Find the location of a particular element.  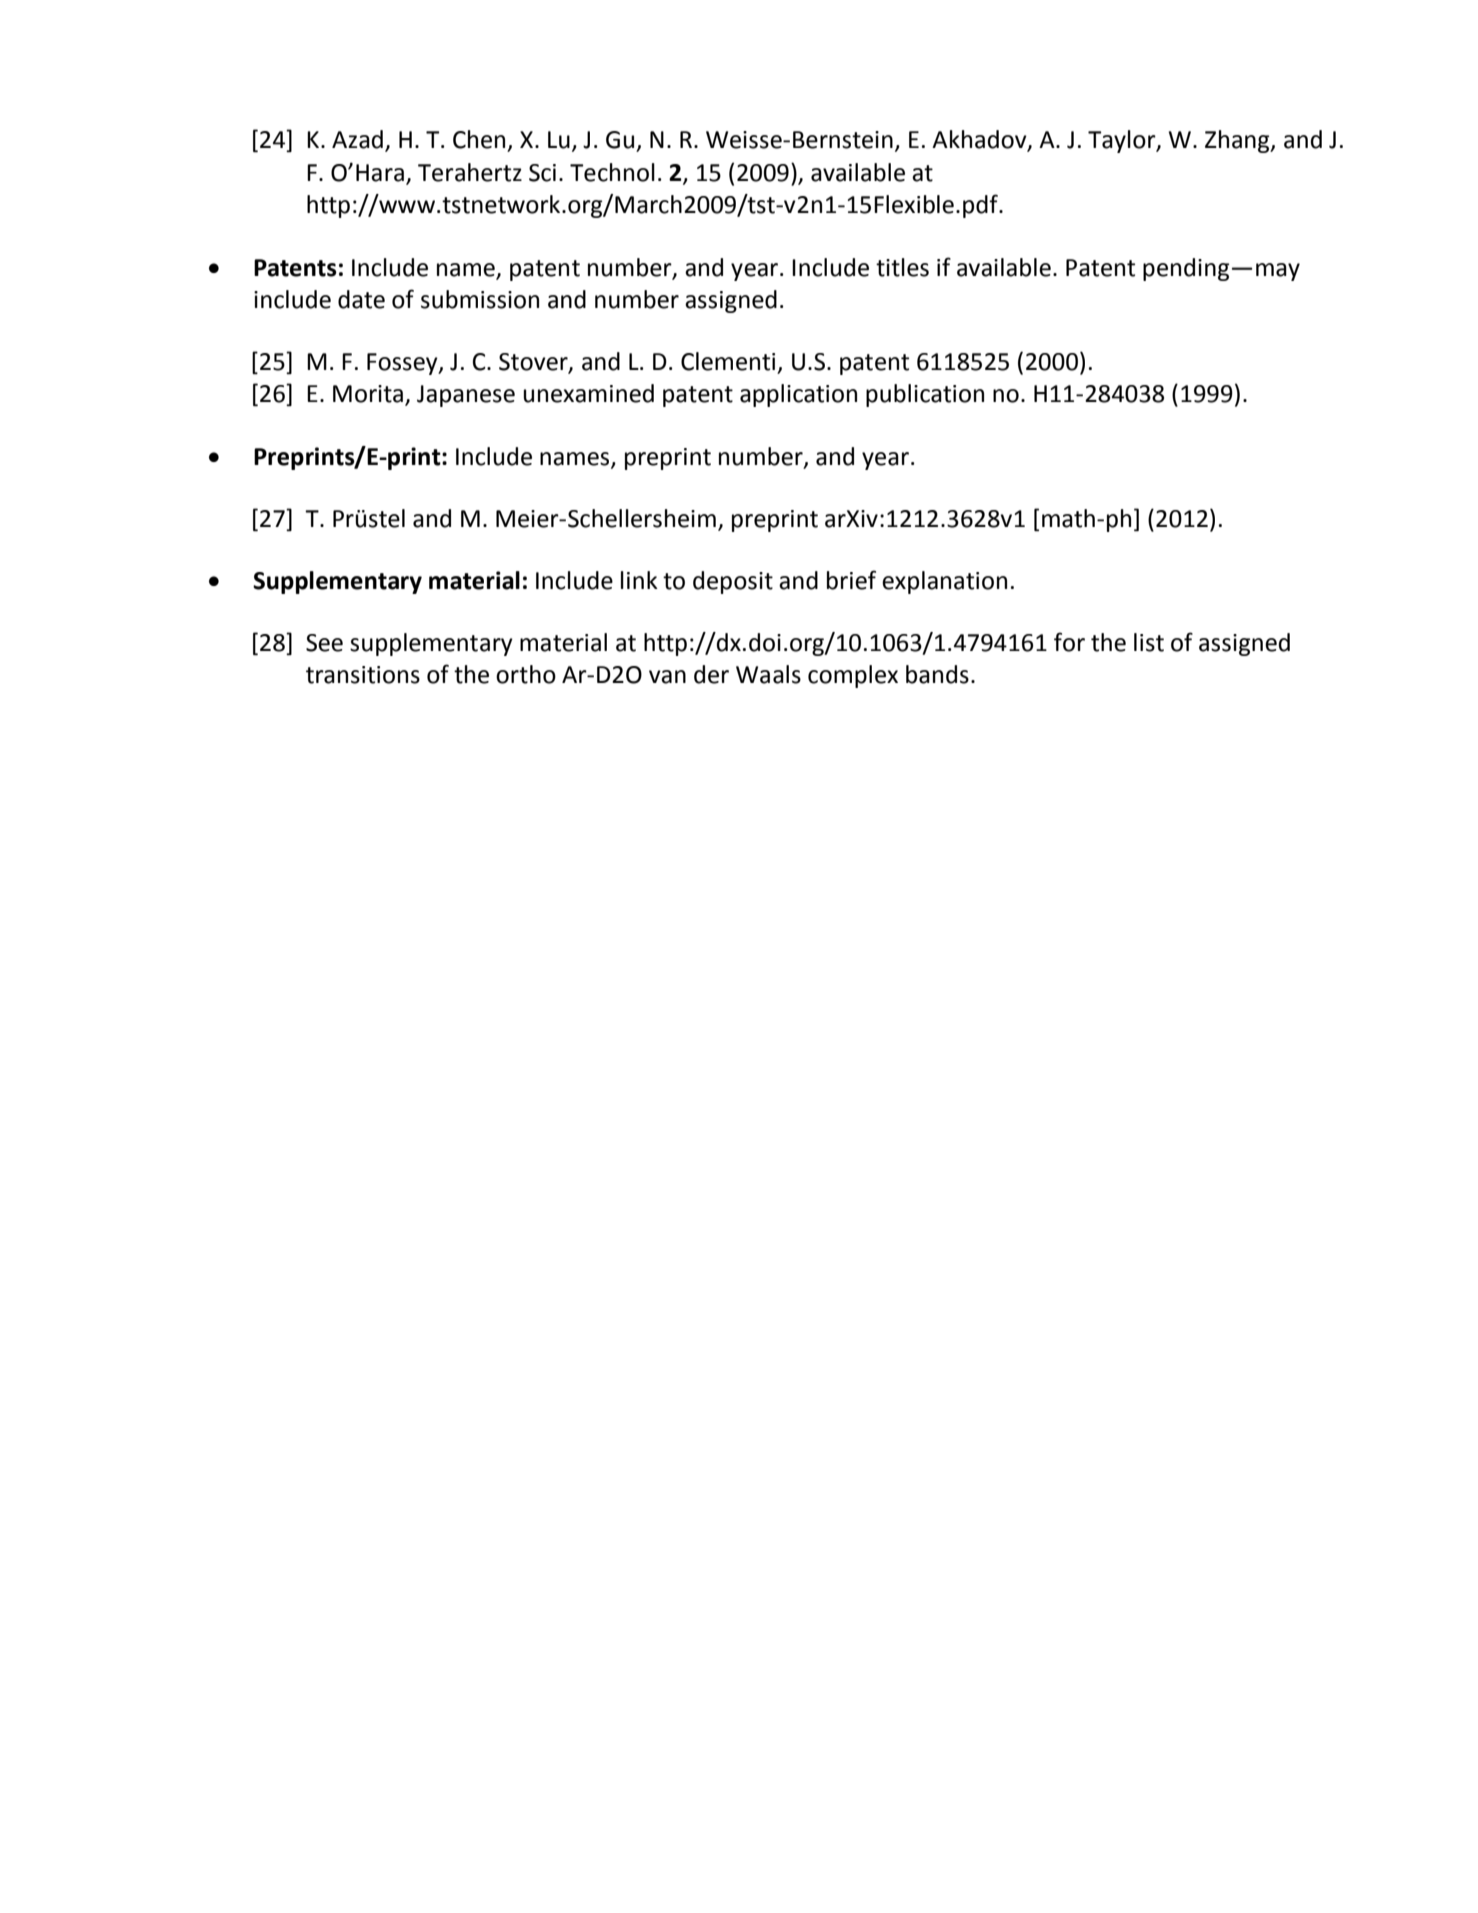

Technol is located at coordinates (612, 172).
